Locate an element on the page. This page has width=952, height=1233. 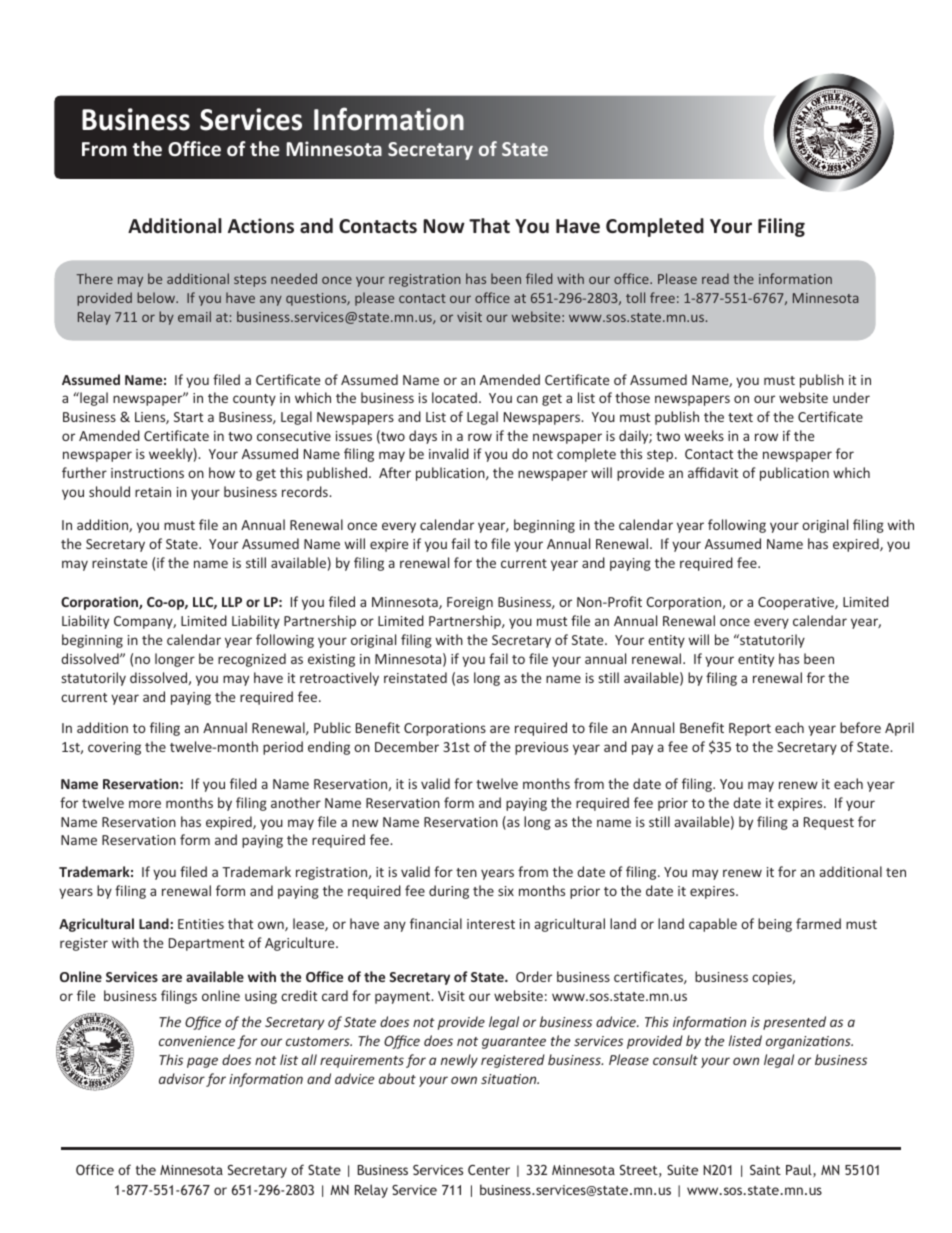
farmed is located at coordinates (818, 923).
